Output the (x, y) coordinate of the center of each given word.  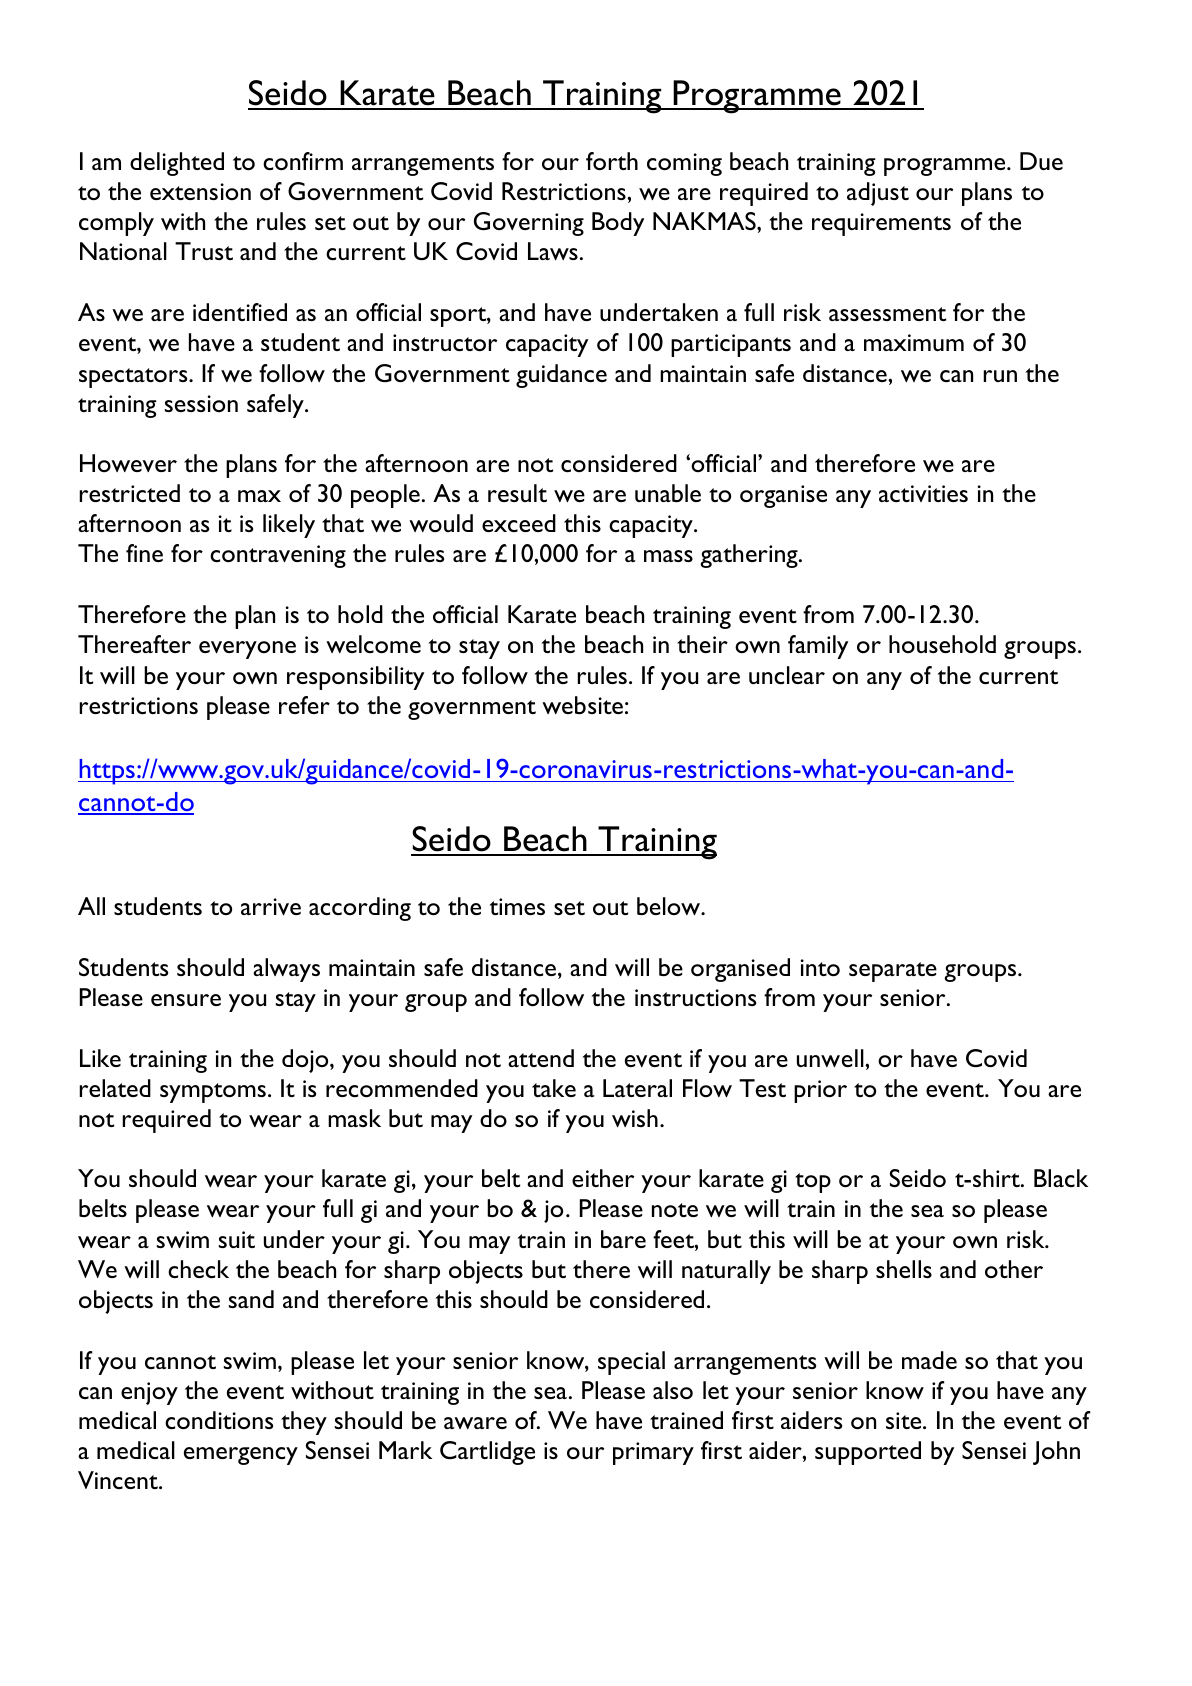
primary (653, 1453)
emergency (241, 1456)
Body (618, 224)
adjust (878, 194)
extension (200, 191)
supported (868, 1453)
